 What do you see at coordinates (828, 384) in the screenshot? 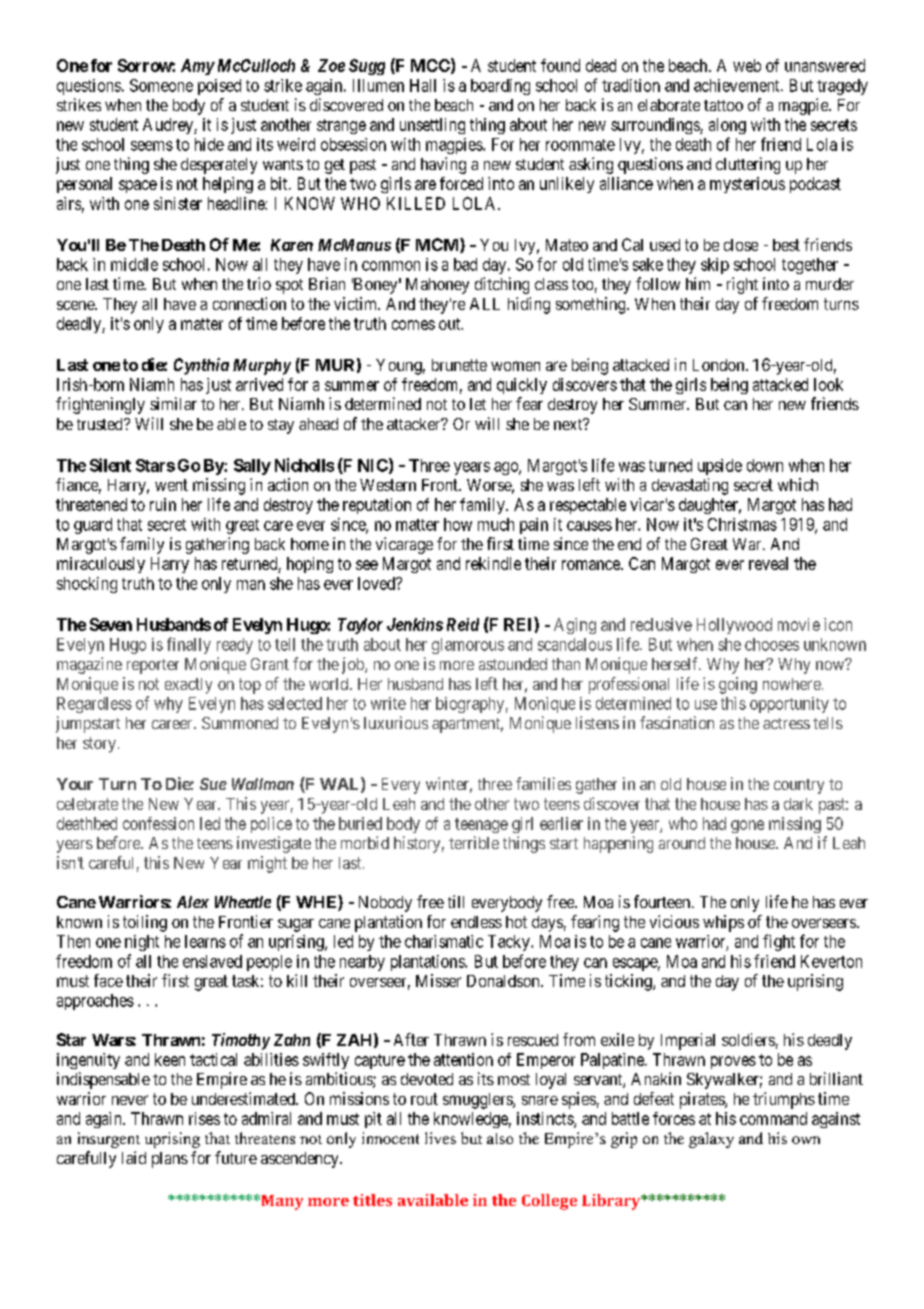
I see `look` at bounding box center [828, 384].
